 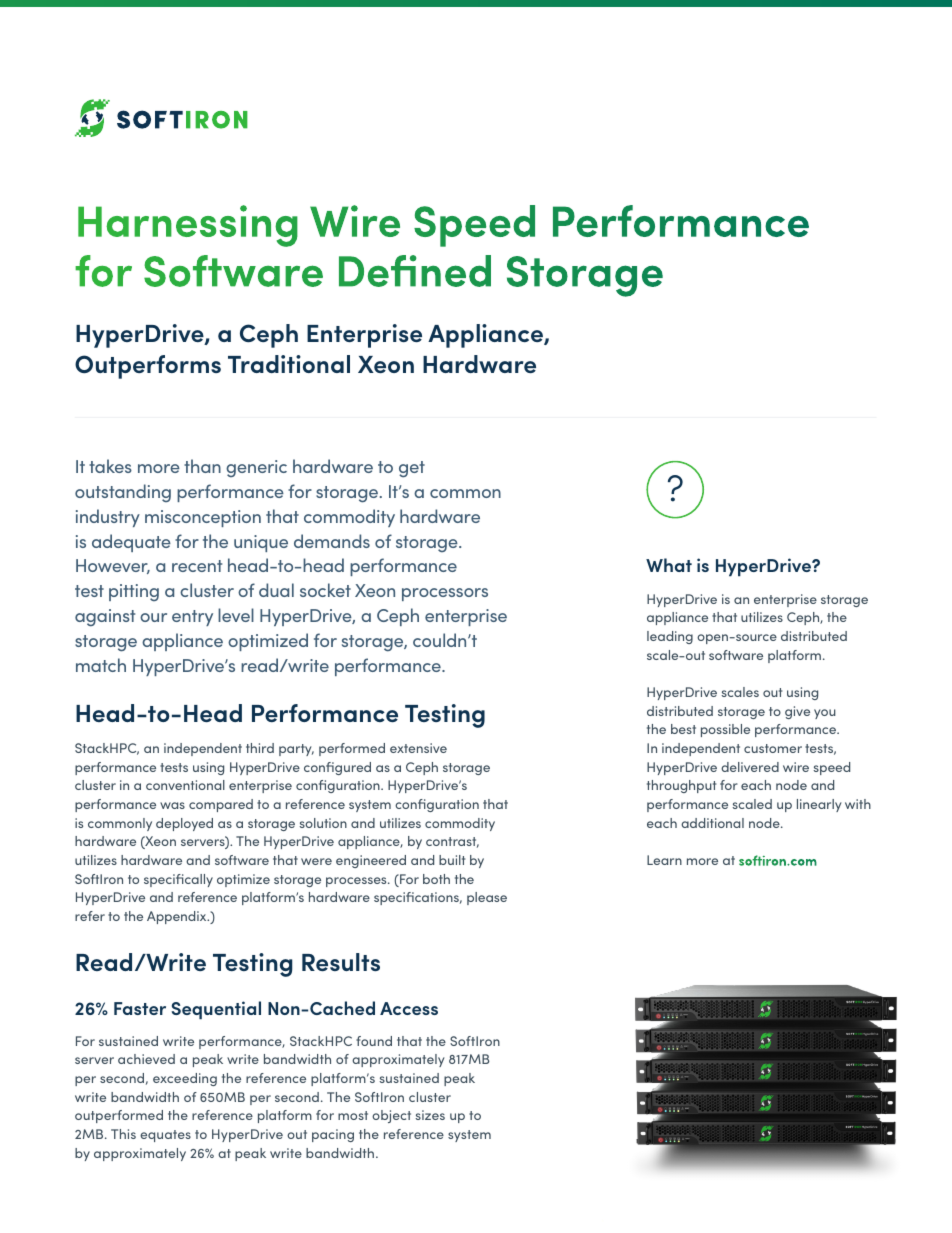 I want to click on leading, so click(x=670, y=637).
